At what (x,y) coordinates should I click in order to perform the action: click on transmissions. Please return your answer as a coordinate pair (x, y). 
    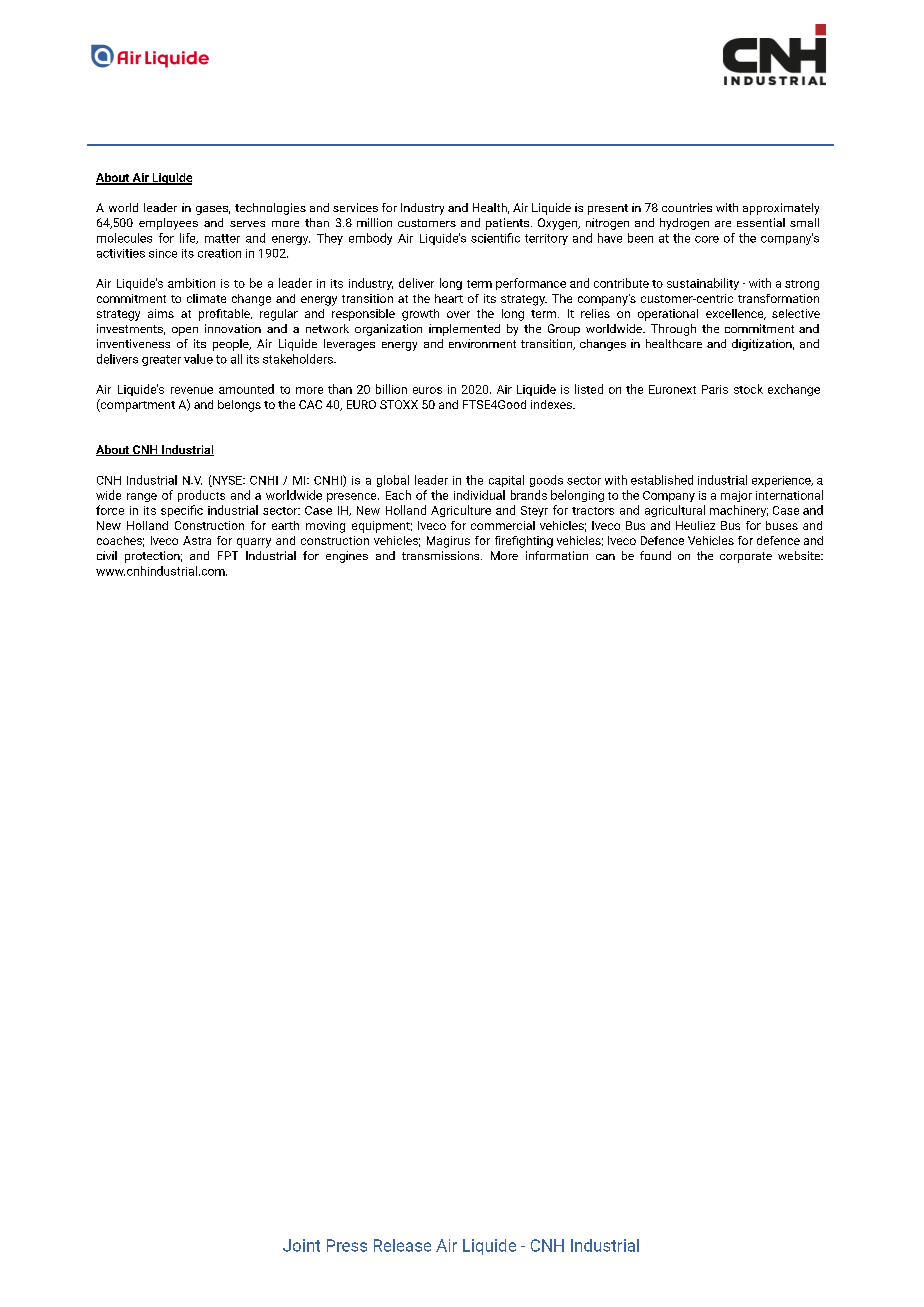
    Looking at the image, I should click on (442, 555).
